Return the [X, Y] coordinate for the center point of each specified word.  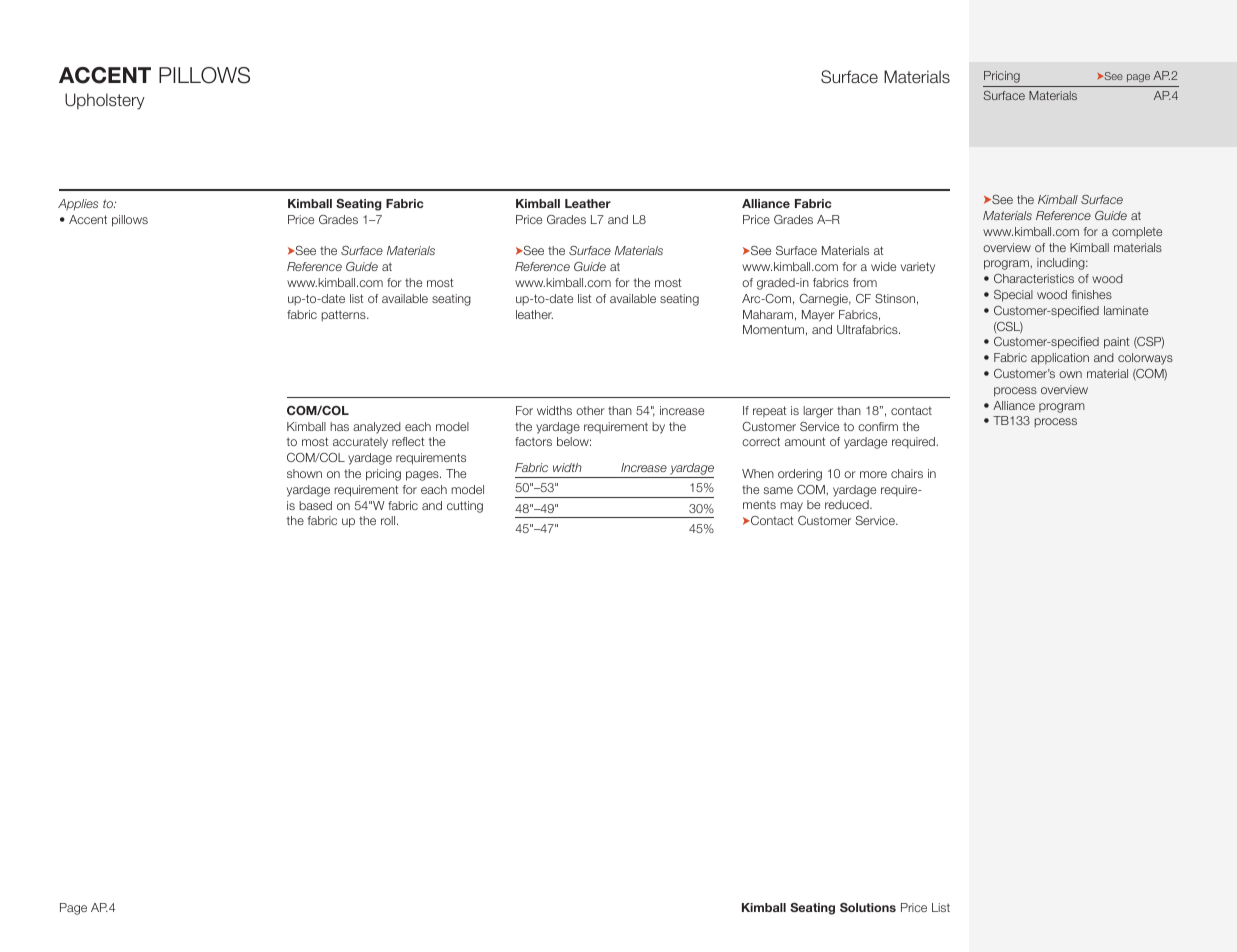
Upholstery [105, 101]
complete [1137, 232]
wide [883, 266]
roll [389, 520]
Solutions [868, 907]
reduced [848, 504]
